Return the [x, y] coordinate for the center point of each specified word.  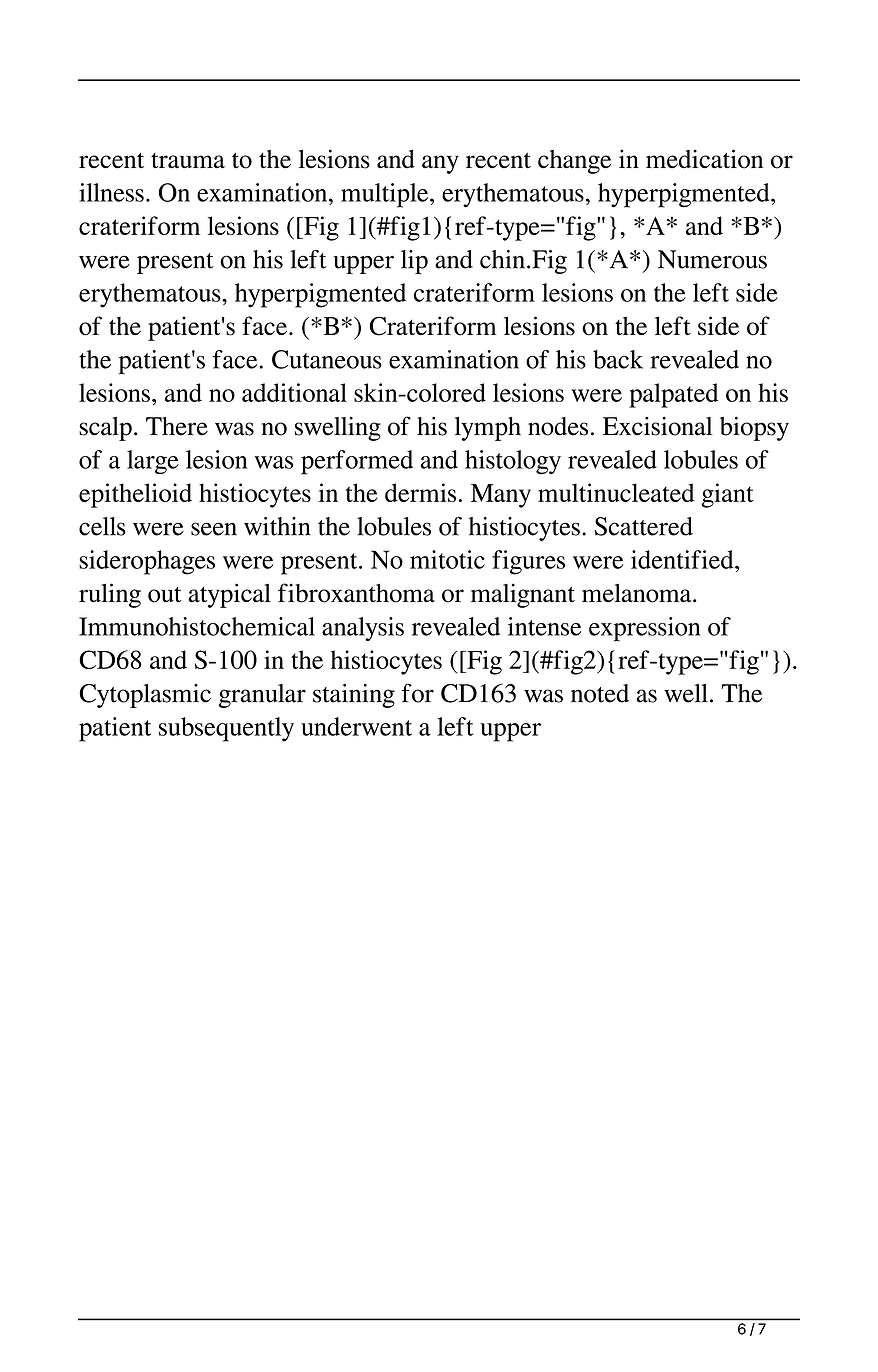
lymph [488, 429]
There [177, 426]
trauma [188, 161]
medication [704, 159]
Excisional [657, 426]
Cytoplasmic [145, 696]
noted [600, 693]
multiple [386, 195]
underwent [356, 726]
